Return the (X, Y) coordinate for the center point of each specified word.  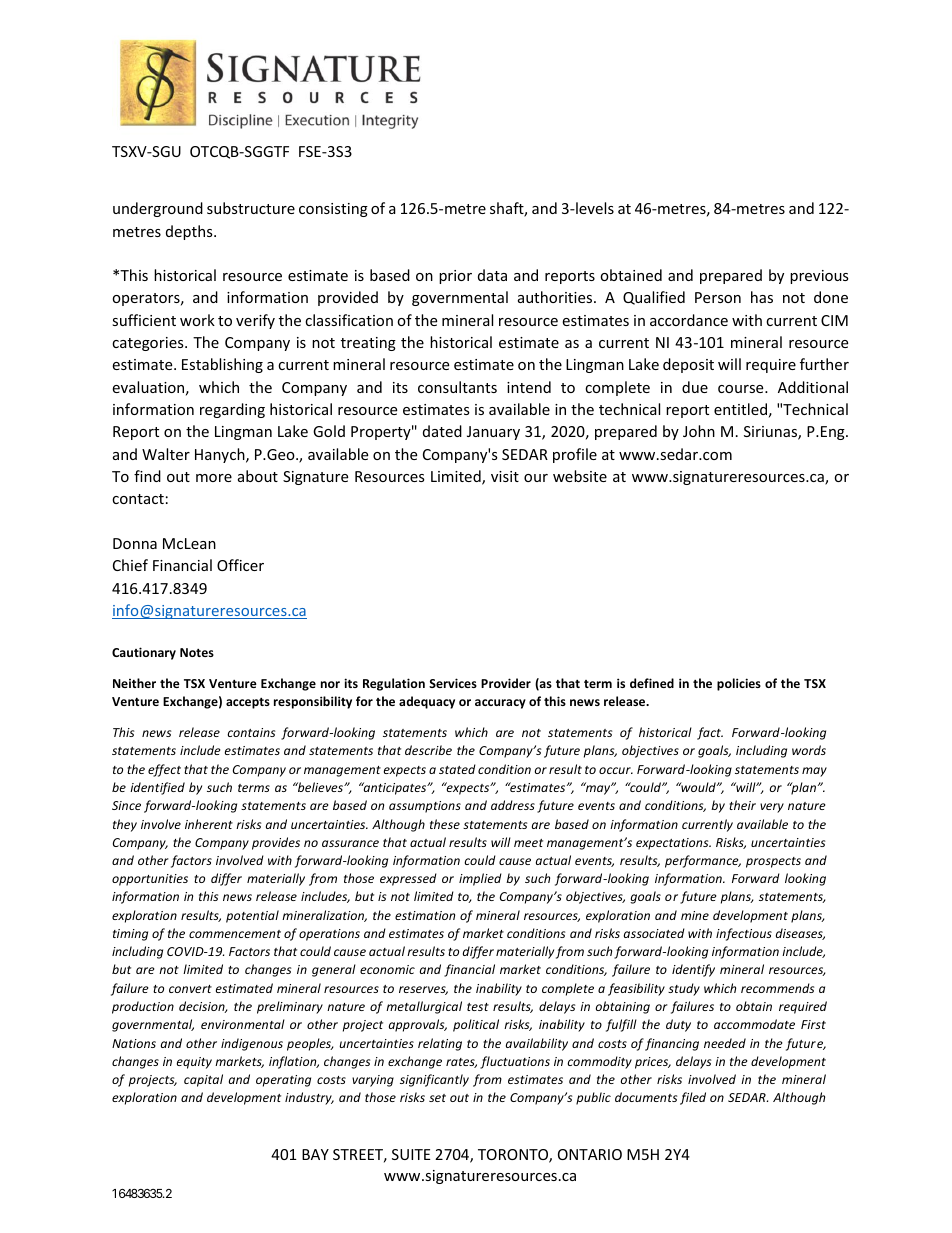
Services (453, 683)
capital (203, 1080)
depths (190, 232)
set (437, 1098)
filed (693, 1098)
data (492, 275)
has (762, 297)
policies (739, 684)
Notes (197, 652)
